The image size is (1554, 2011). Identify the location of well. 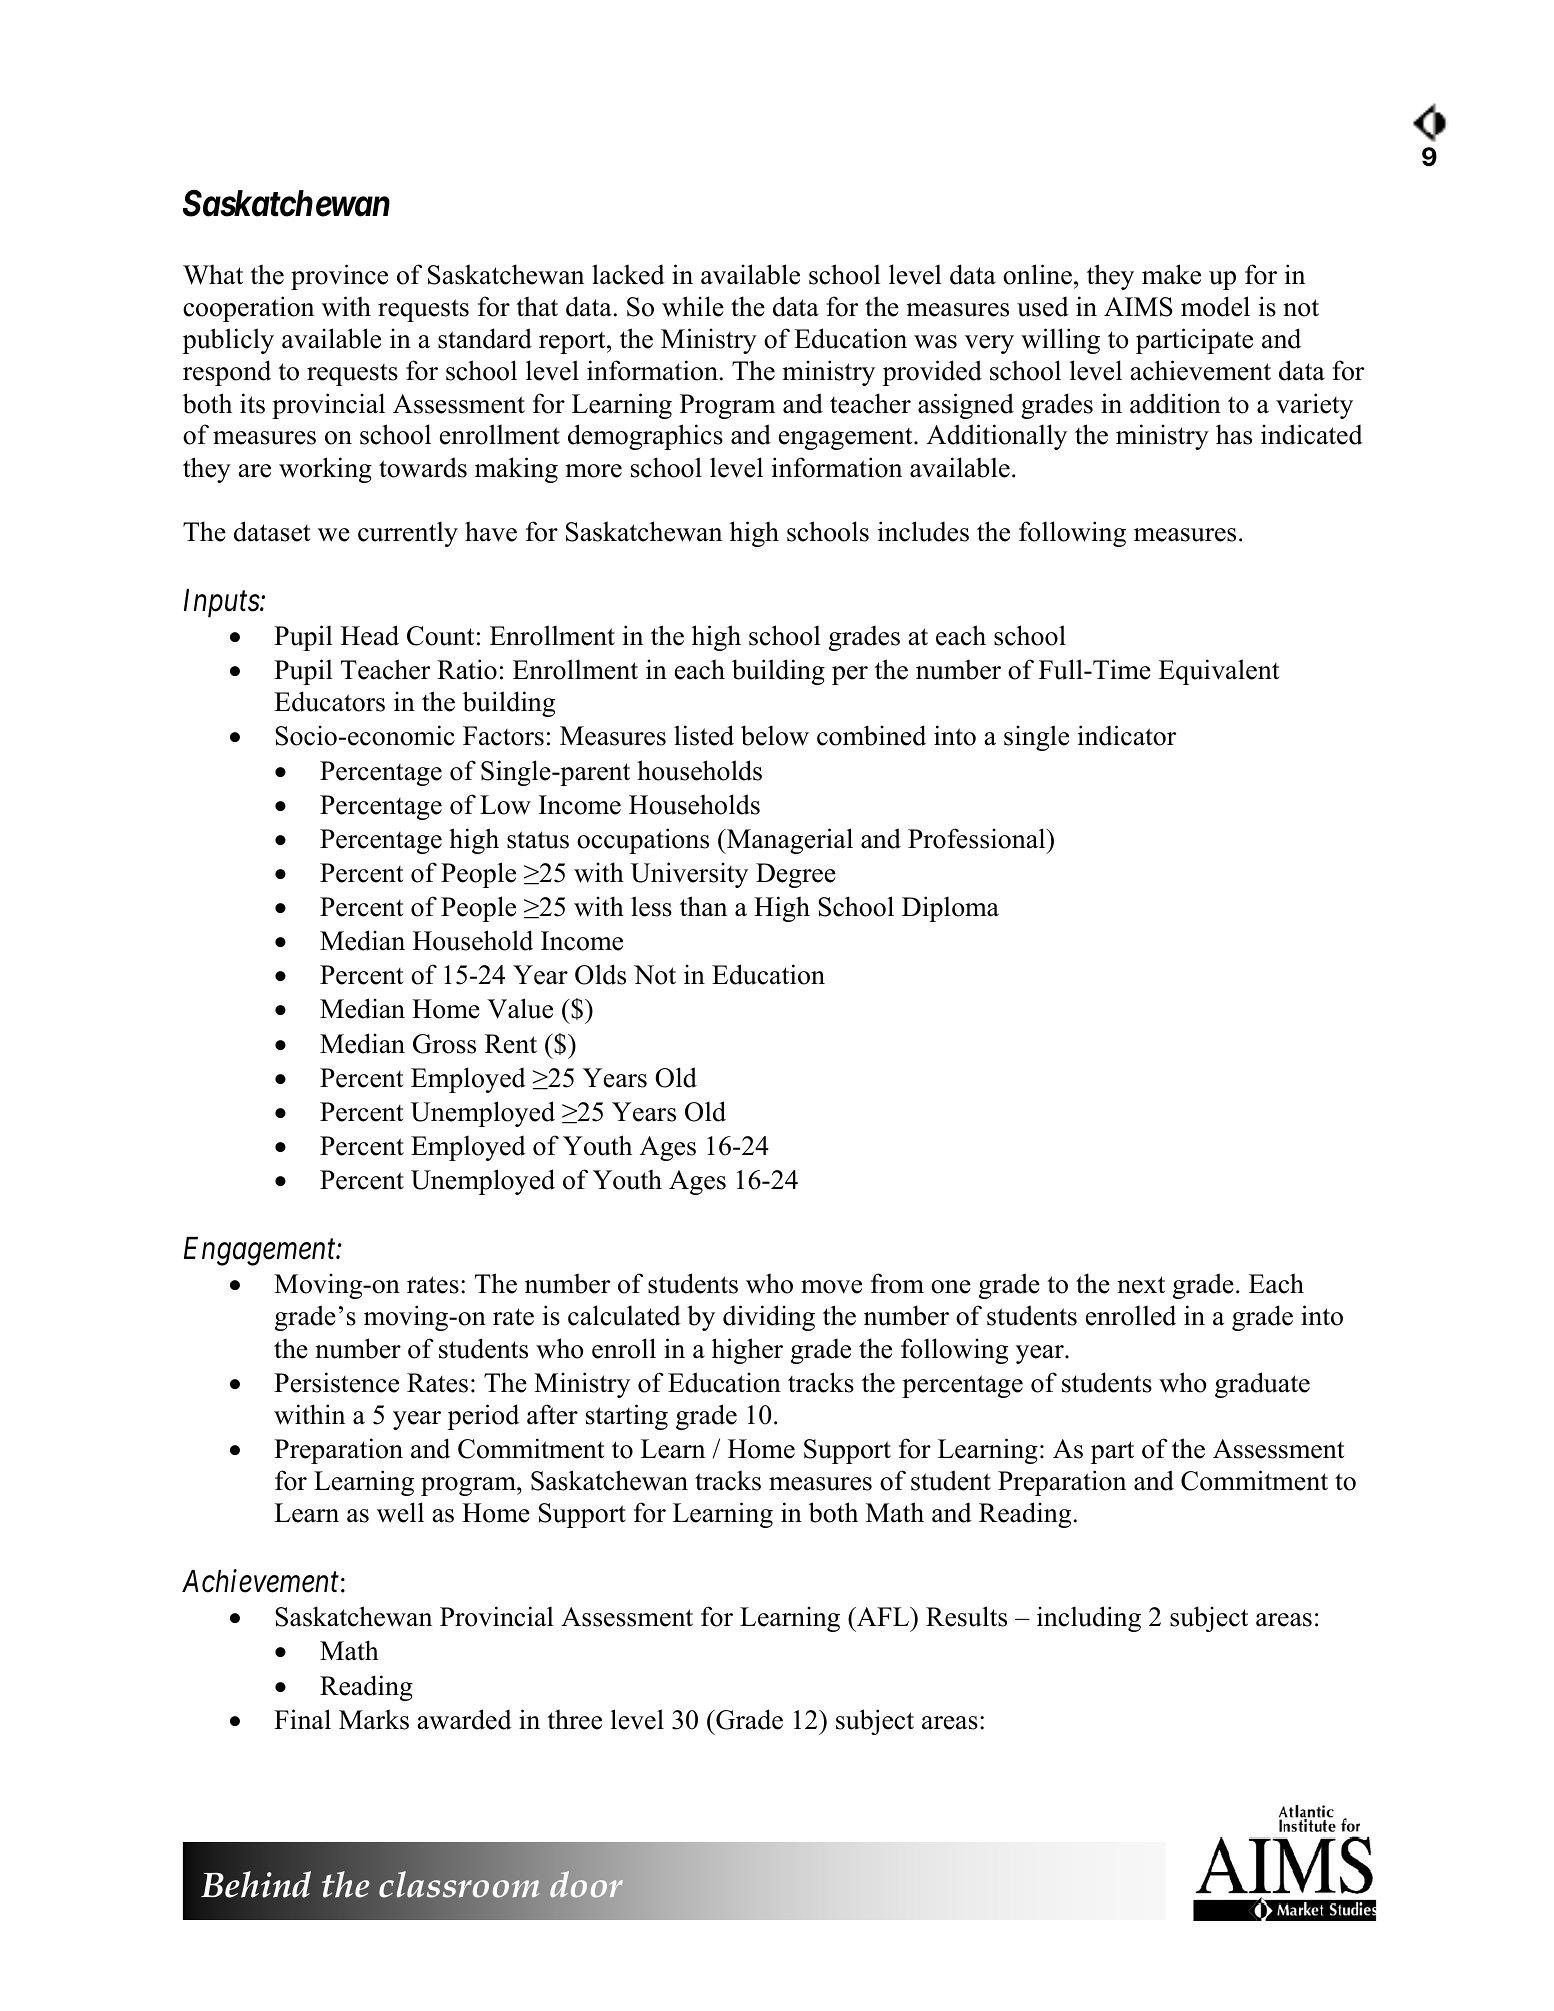
(400, 1512).
